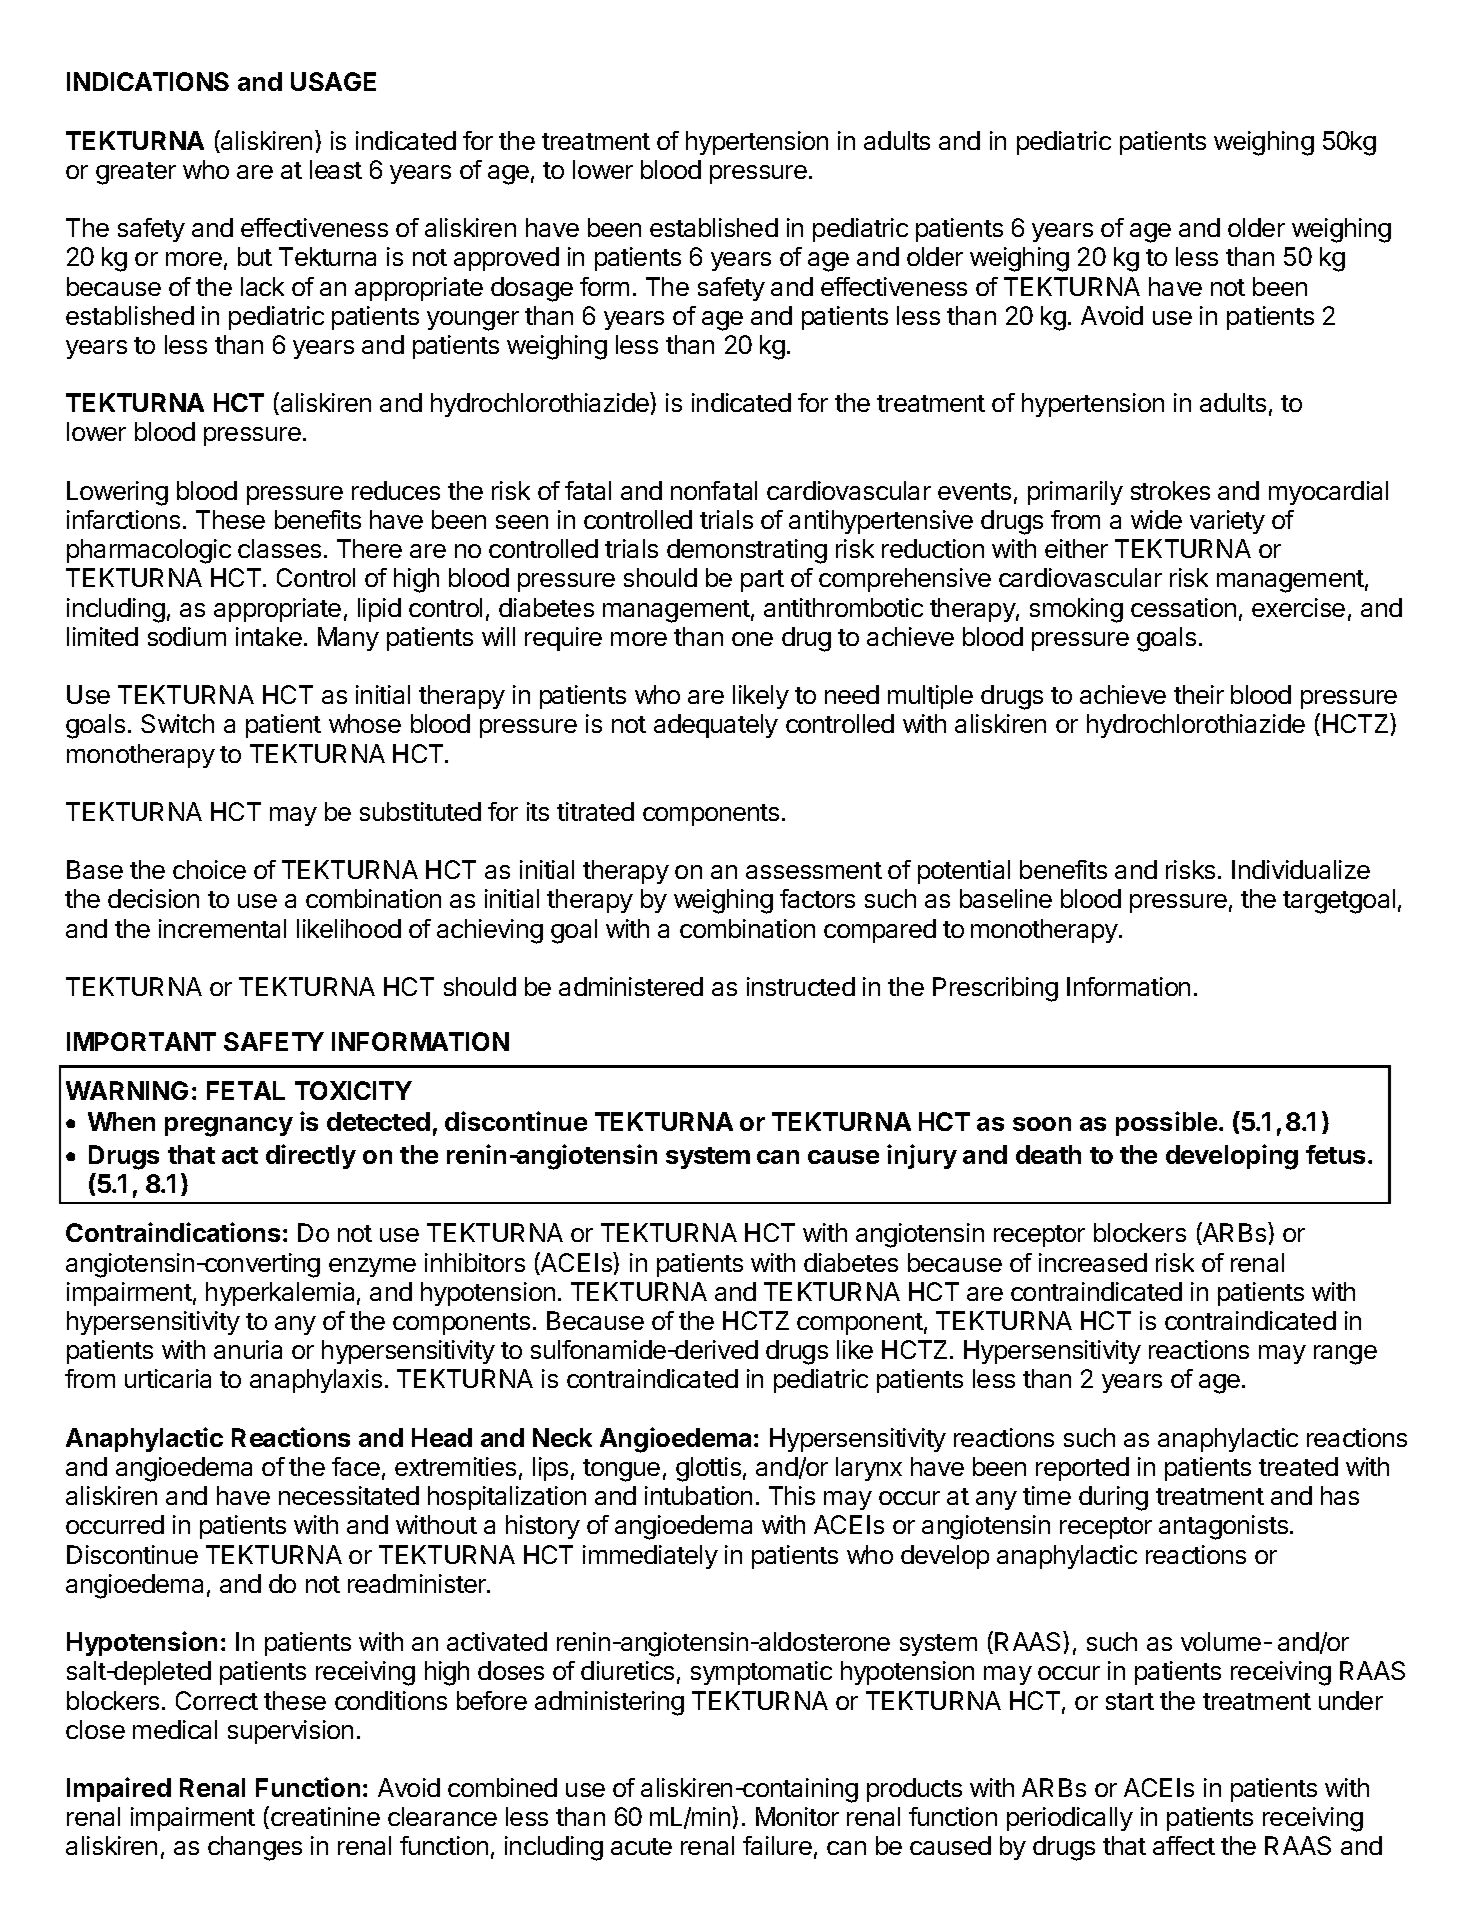 This document has width=1479, height=1914. Describe the element at coordinates (336, 169) in the document. I see `least` at that location.
